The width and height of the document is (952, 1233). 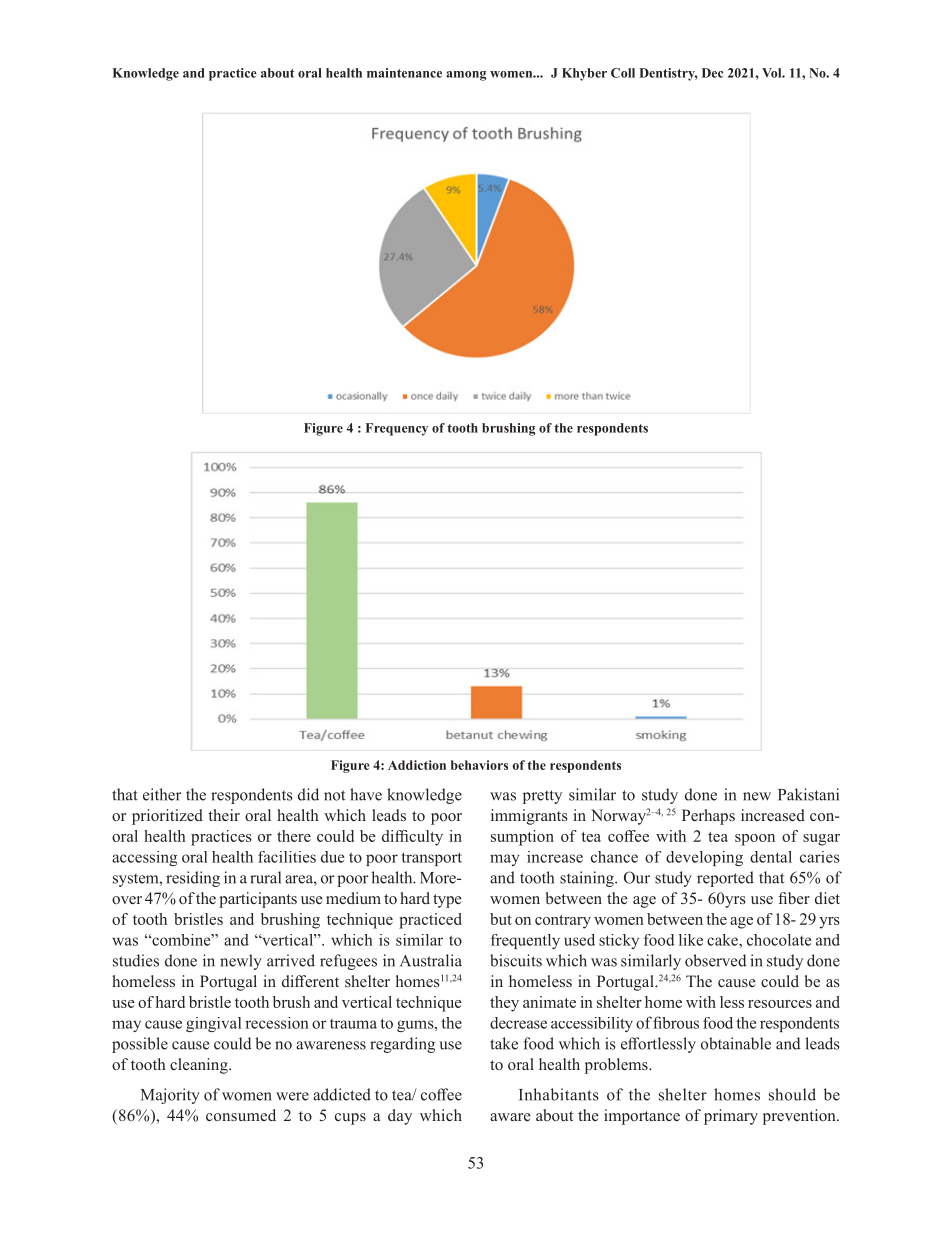 What do you see at coordinates (708, 817) in the document?
I see `Perhaps` at bounding box center [708, 817].
